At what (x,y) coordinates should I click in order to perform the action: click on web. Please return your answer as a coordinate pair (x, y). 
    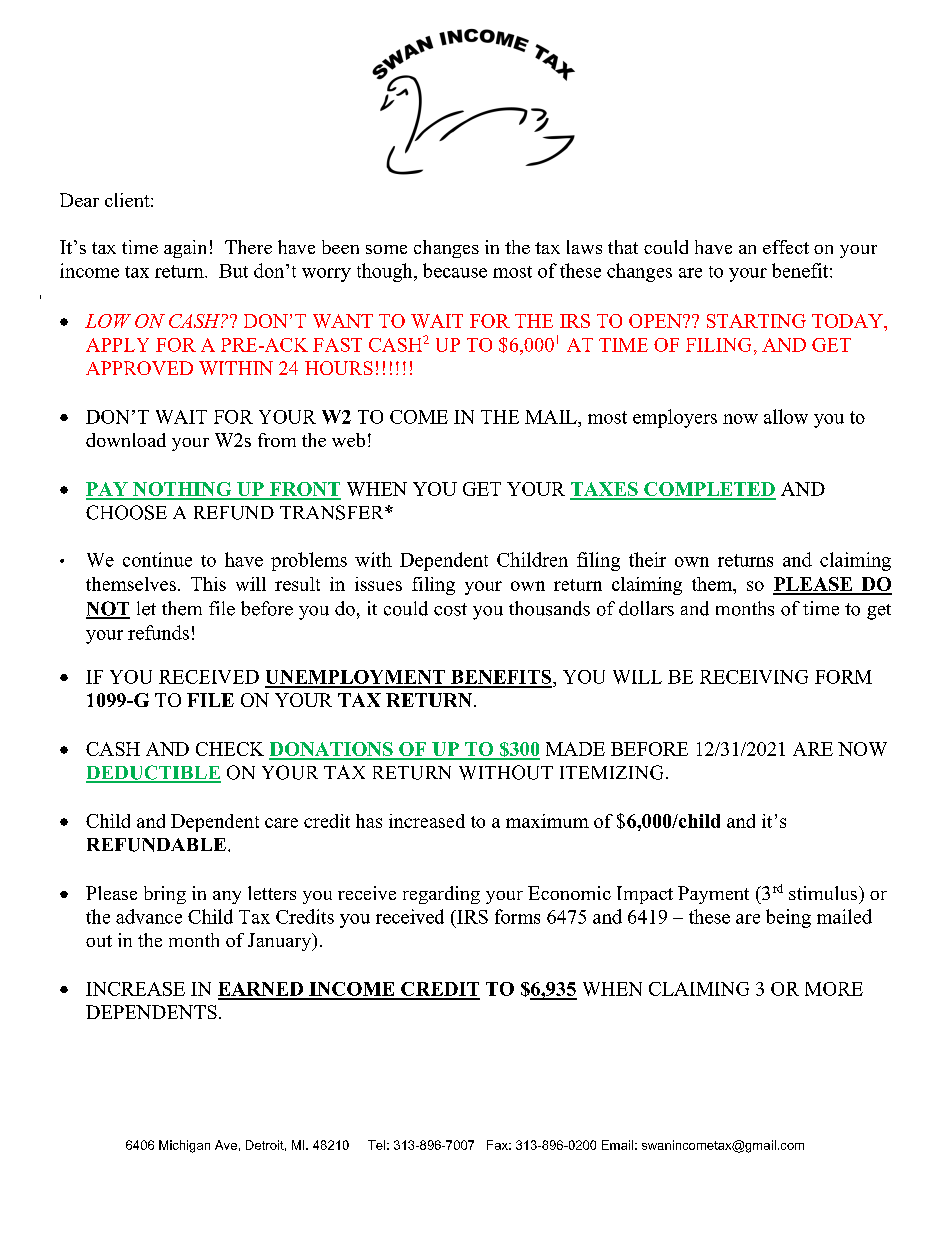
    Looking at the image, I should click on (348, 440).
